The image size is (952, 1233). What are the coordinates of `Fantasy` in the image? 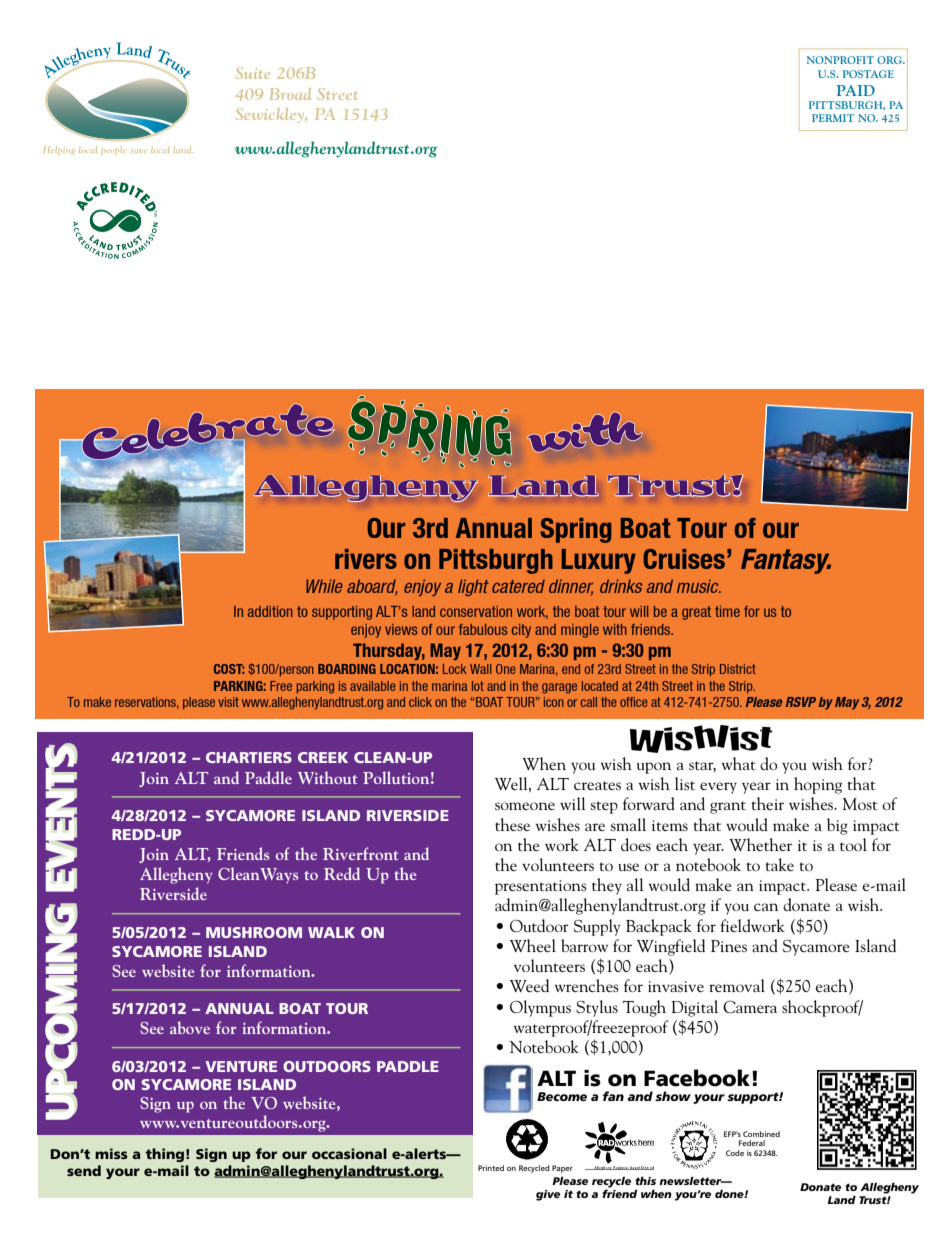 It's located at (786, 561).
